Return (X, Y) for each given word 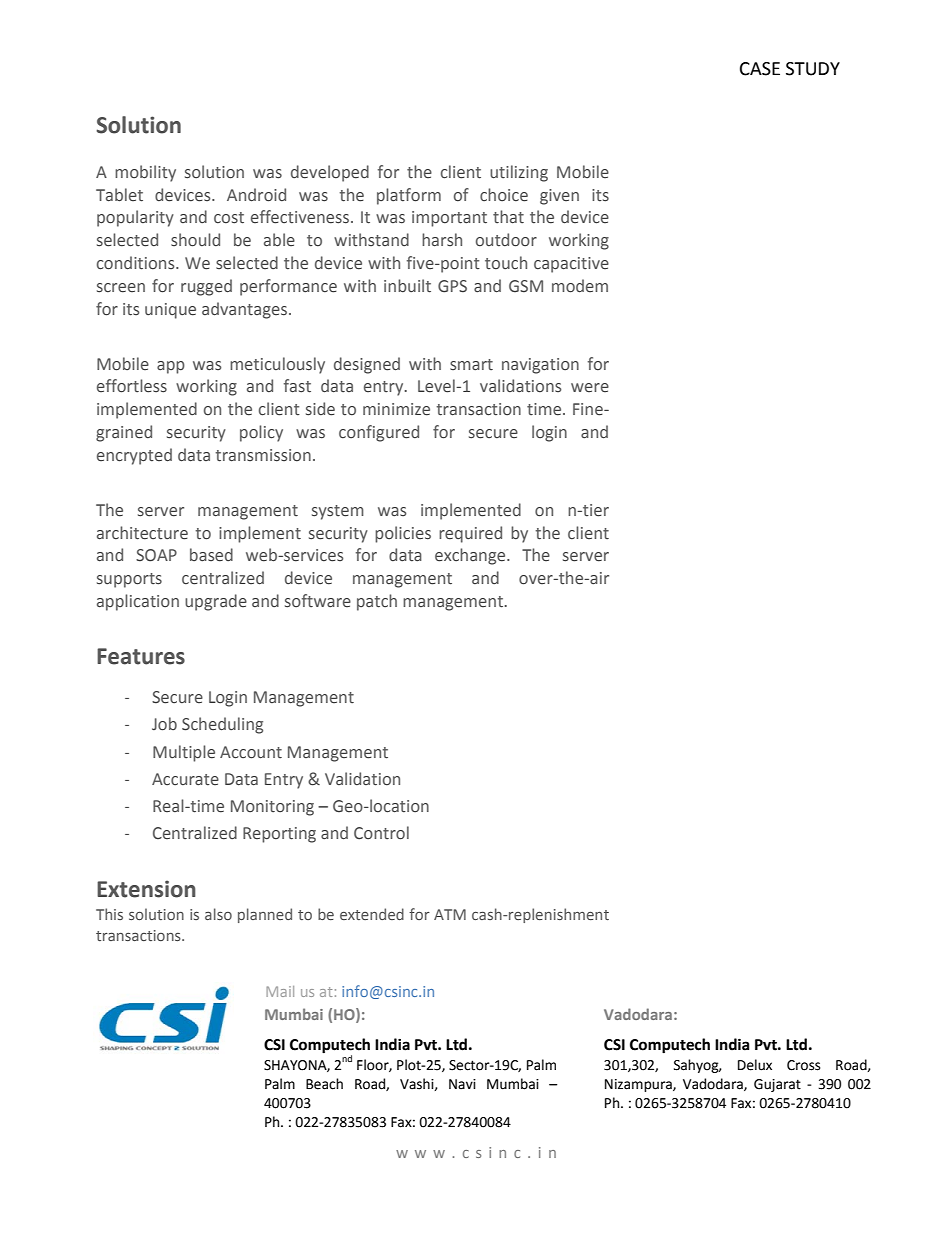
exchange (471, 556)
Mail (280, 991)
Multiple (184, 753)
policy (261, 433)
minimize (396, 409)
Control (381, 833)
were (590, 387)
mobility (145, 173)
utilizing (519, 173)
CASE (760, 69)
